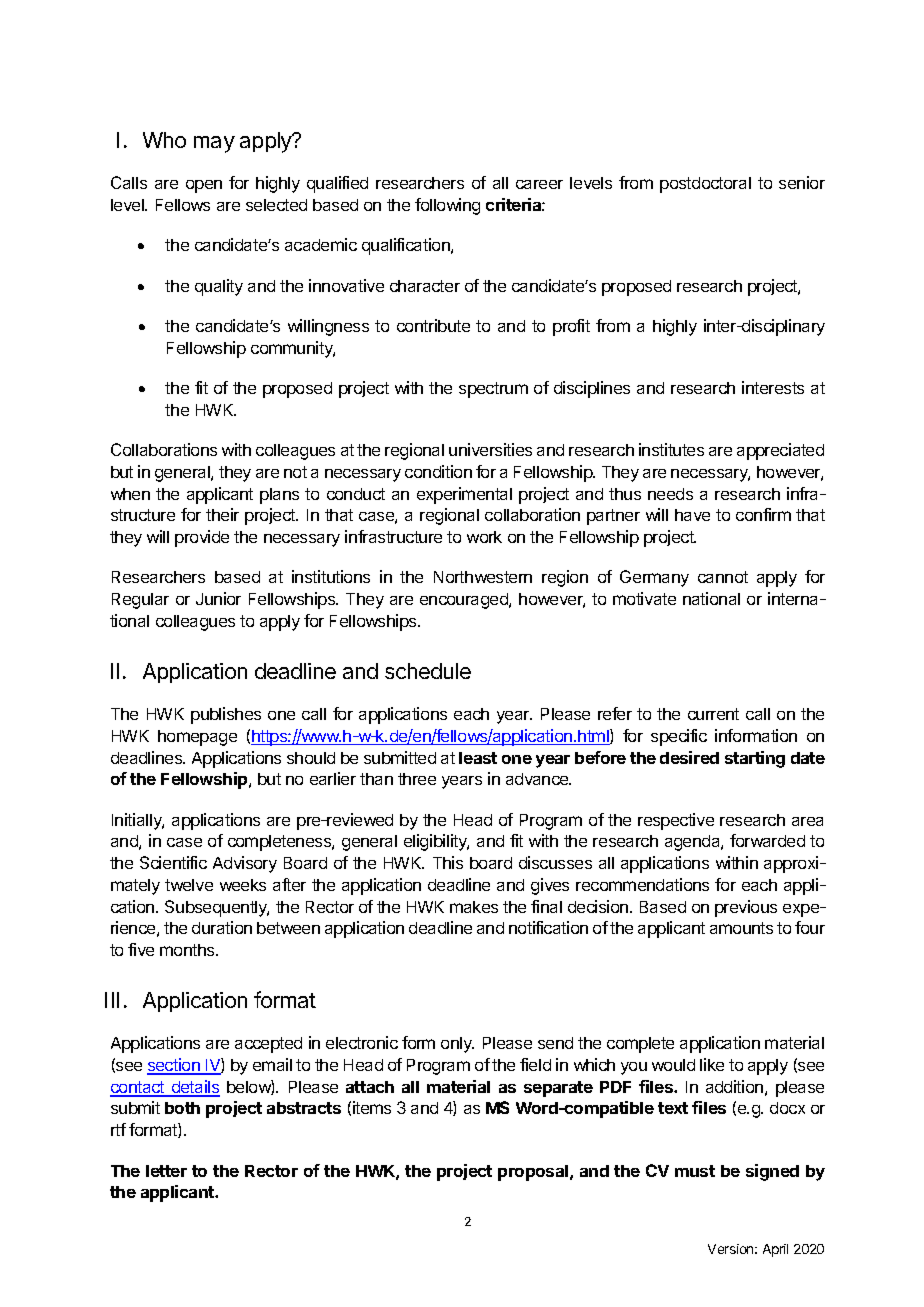 The width and height of the document is (924, 1307). What do you see at coordinates (746, 908) in the document?
I see `previous` at bounding box center [746, 908].
